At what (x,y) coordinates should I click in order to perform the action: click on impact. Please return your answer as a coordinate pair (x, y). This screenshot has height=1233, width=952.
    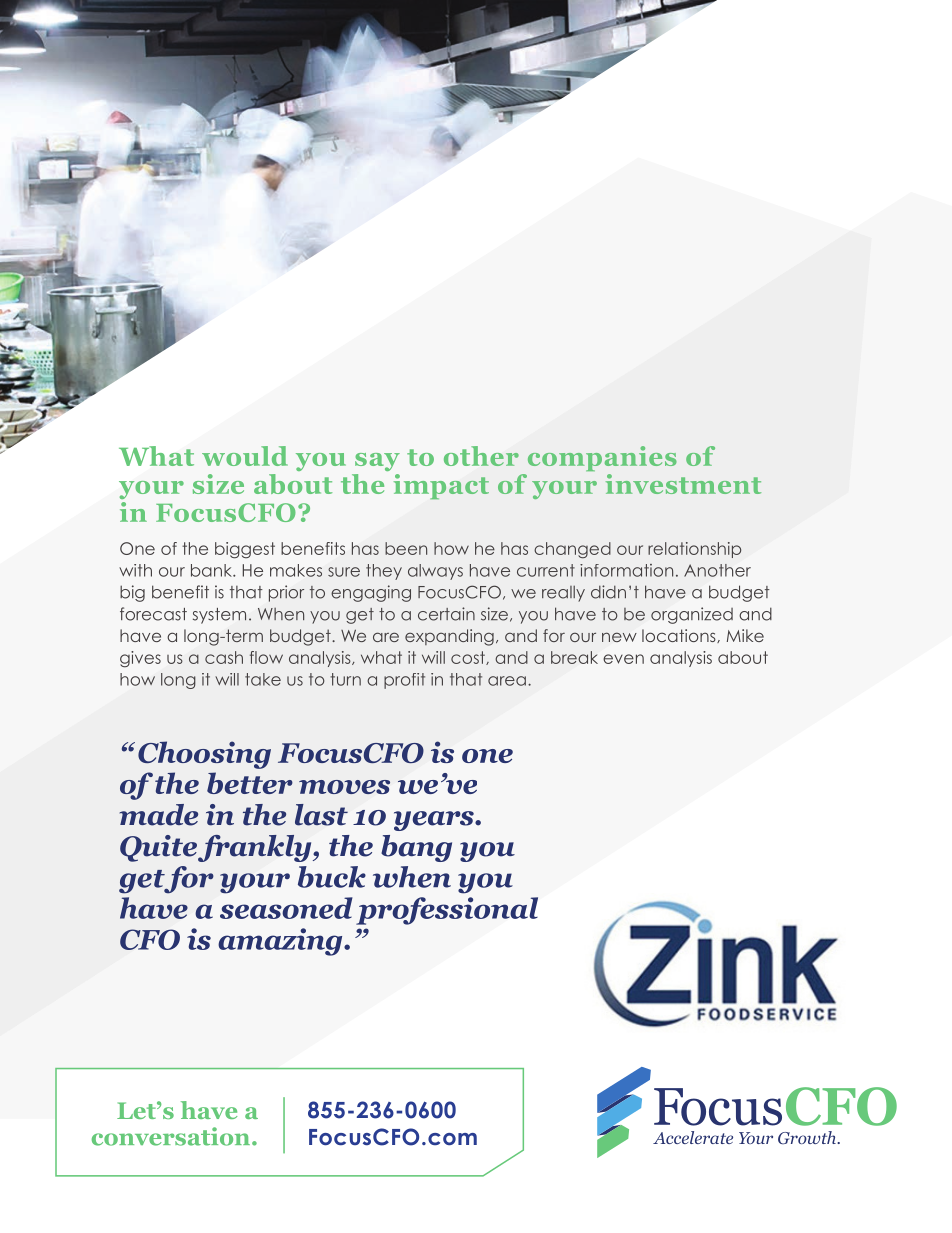
    Looking at the image, I should click on (441, 487).
